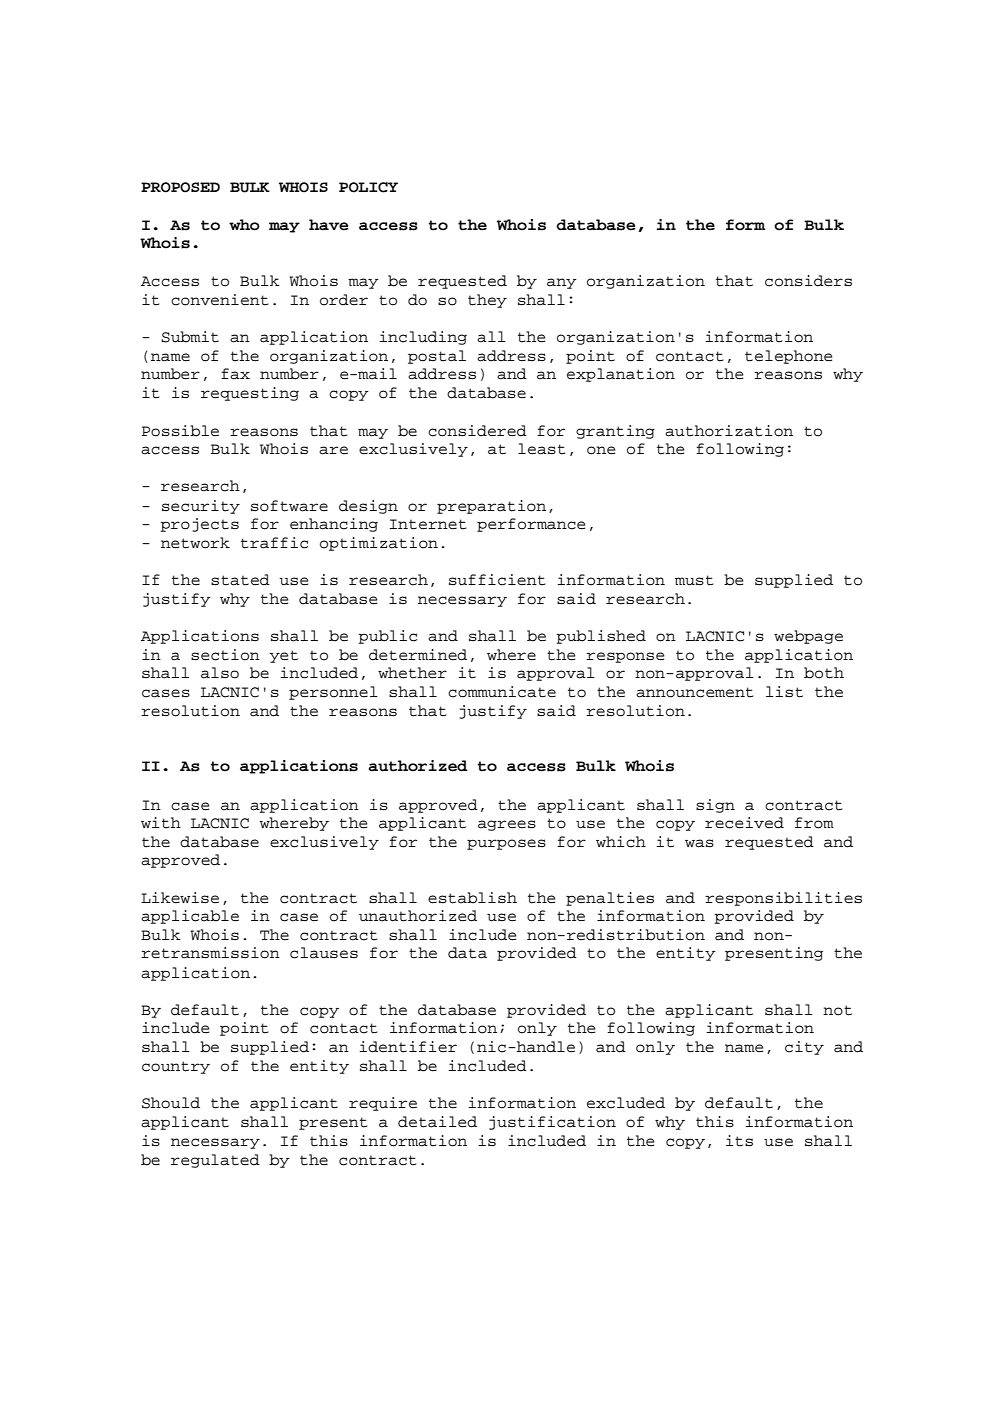 The width and height of the image is (1008, 1427). Describe the element at coordinates (180, 187) in the image. I see `PROPOSED` at that location.
